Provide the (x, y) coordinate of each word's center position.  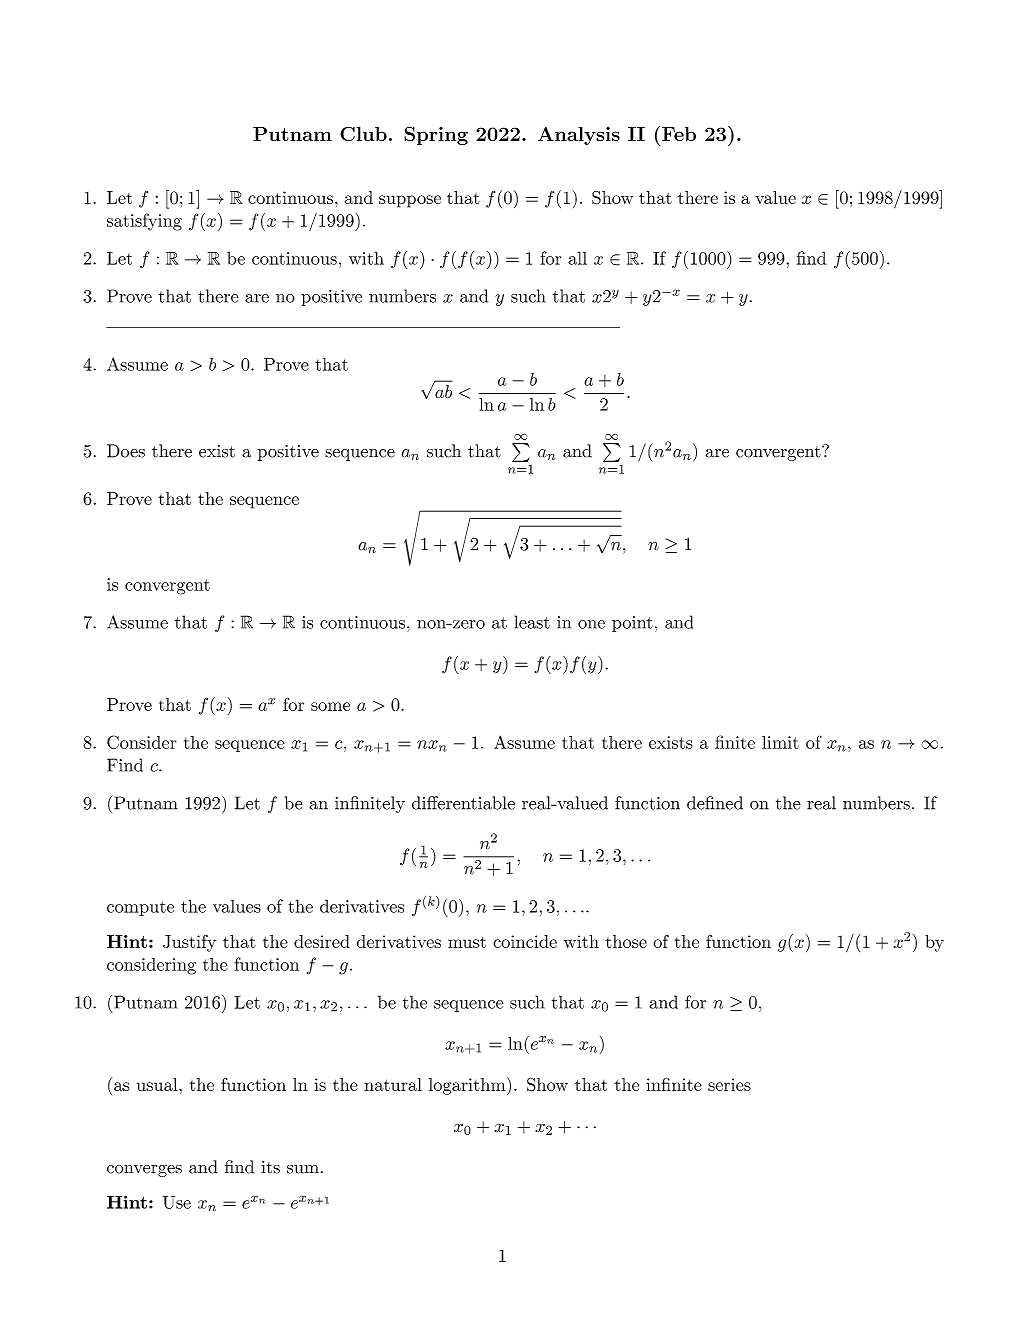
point (632, 624)
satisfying (144, 222)
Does (126, 451)
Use (177, 1202)
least (532, 622)
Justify (189, 943)
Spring (436, 136)
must (467, 942)
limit (780, 742)
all (577, 258)
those (626, 941)
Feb (679, 134)
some (330, 706)
